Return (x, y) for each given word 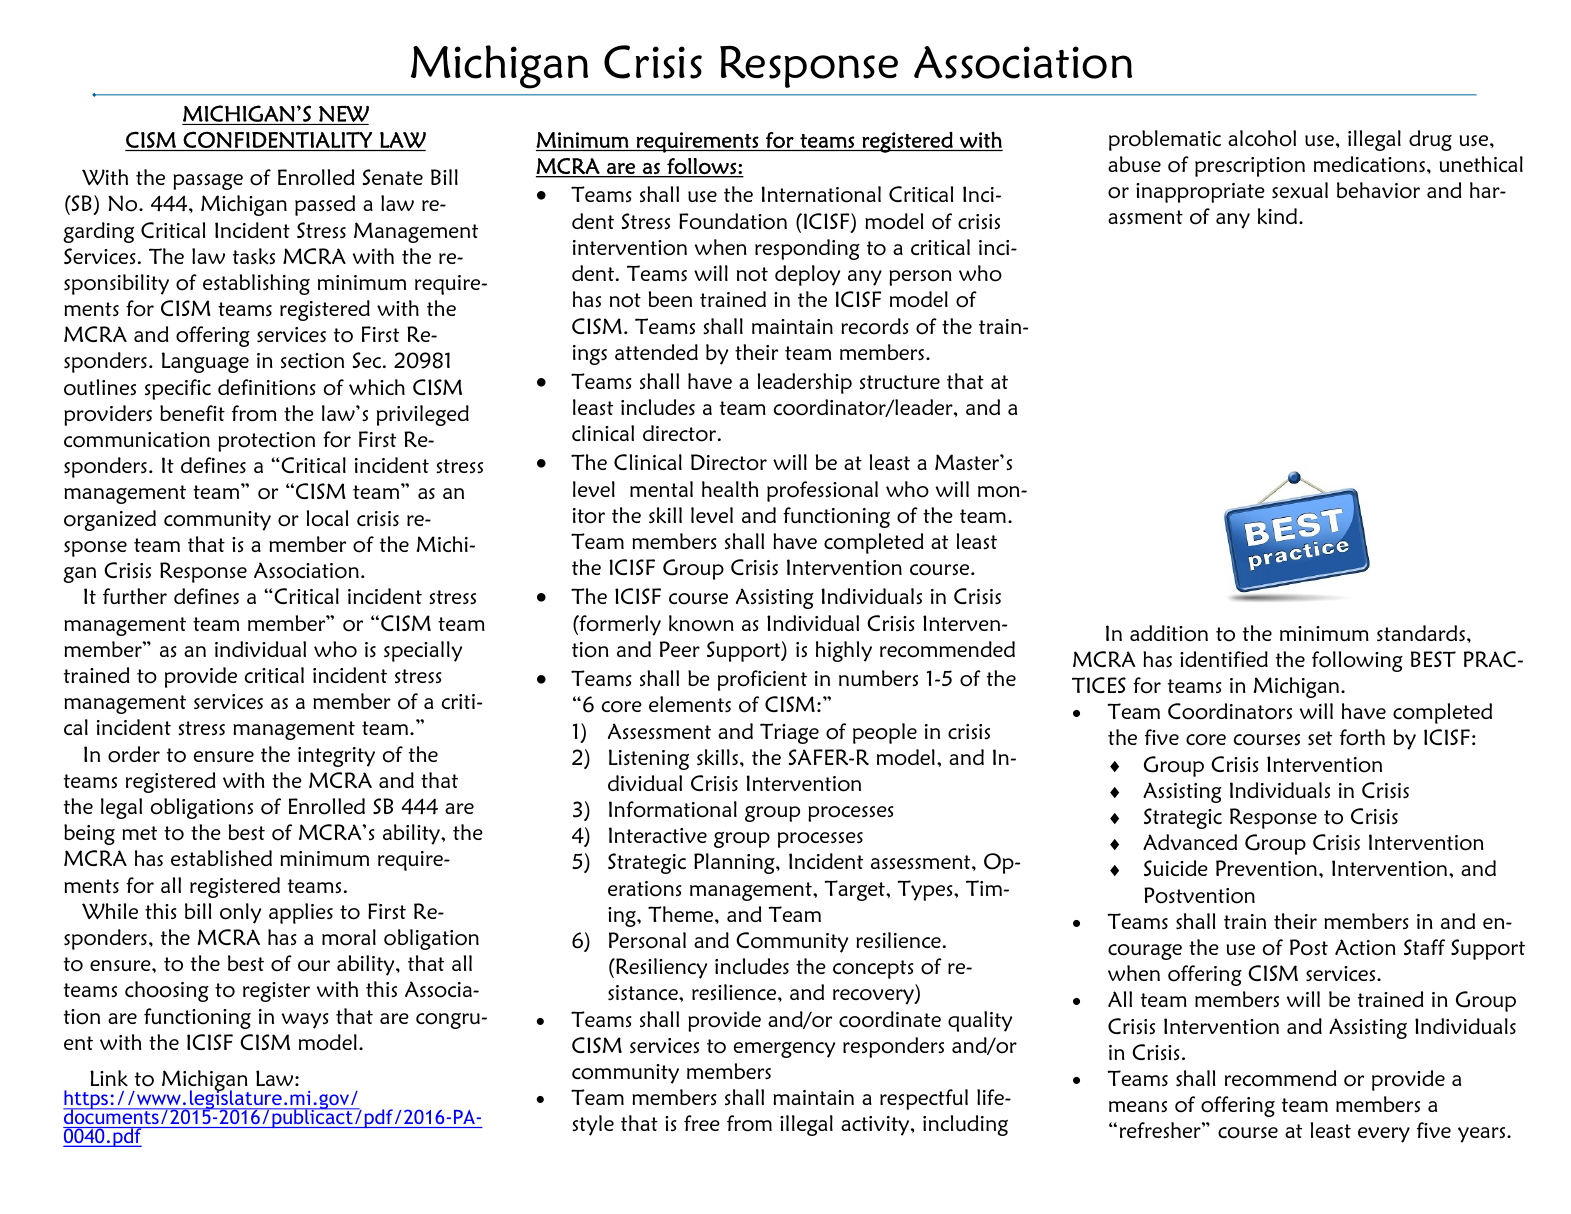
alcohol (1262, 138)
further (135, 596)
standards (1421, 633)
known (701, 623)
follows (702, 167)
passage (208, 182)
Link (109, 1078)
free (702, 1123)
